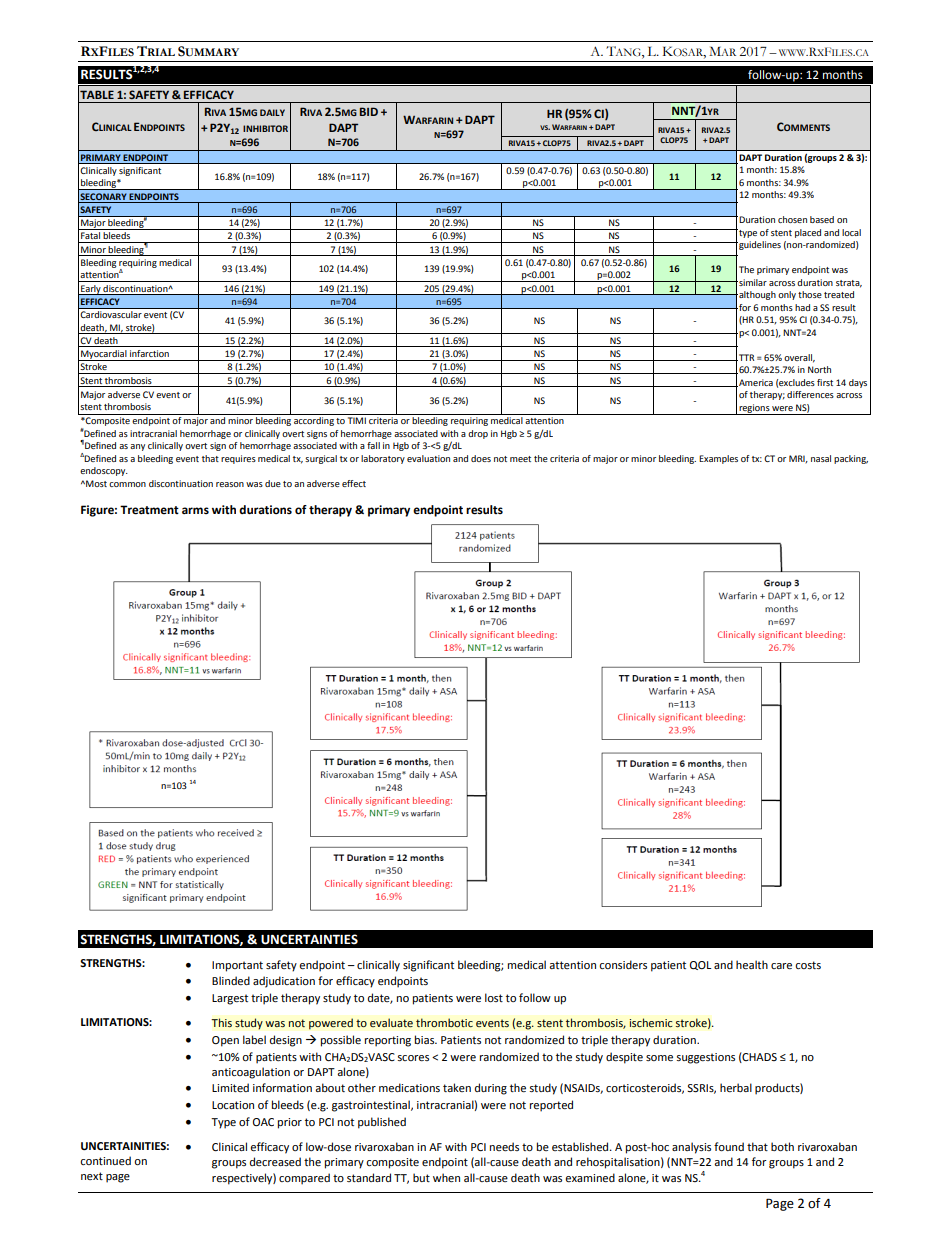 The width and height of the image is (952, 1233). Describe the element at coordinates (718, 459) in the image. I see `Examples` at that location.
